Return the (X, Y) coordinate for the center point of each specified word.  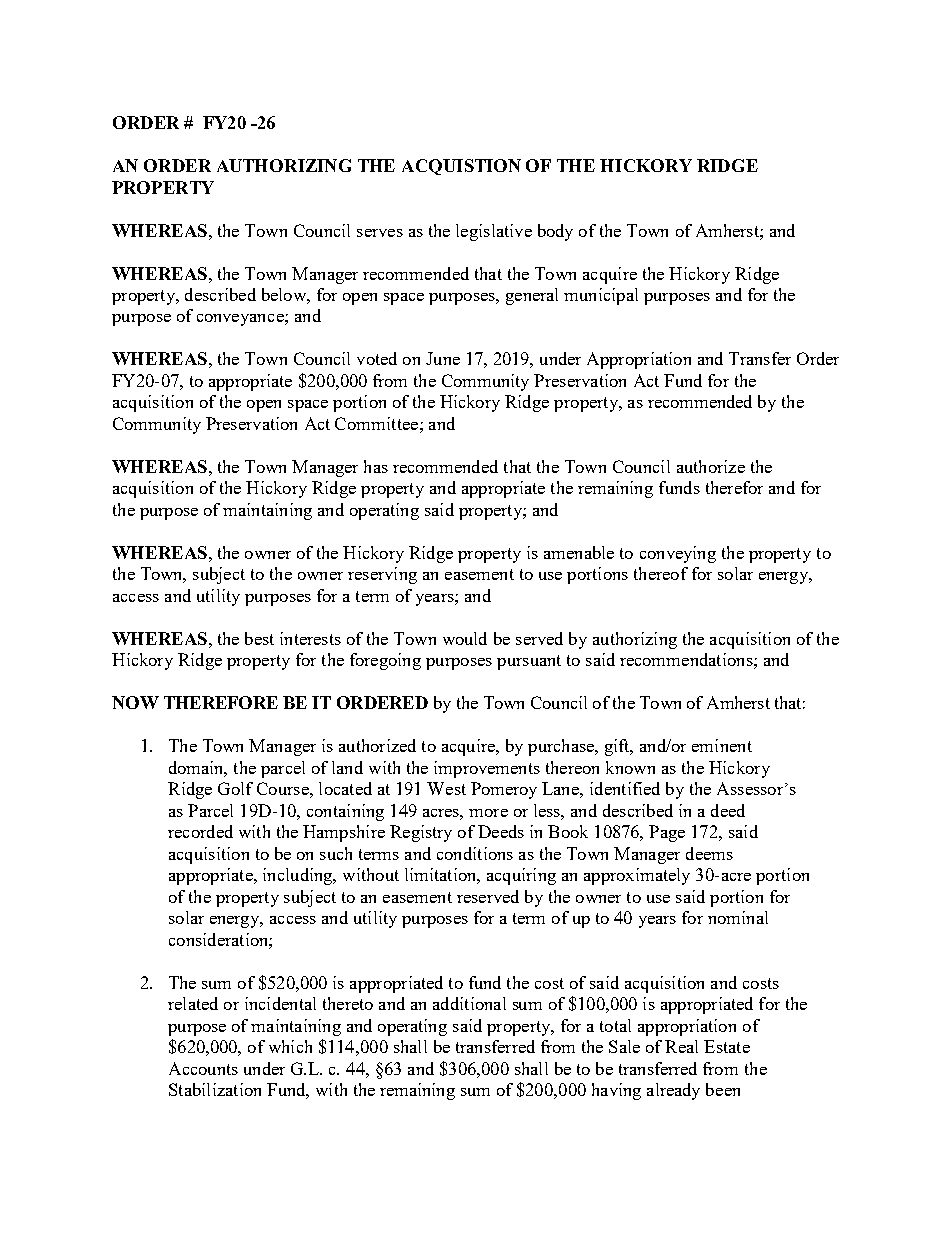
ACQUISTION (461, 167)
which (290, 1046)
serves (380, 233)
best (259, 638)
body (555, 232)
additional (469, 1003)
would (465, 638)
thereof (661, 573)
